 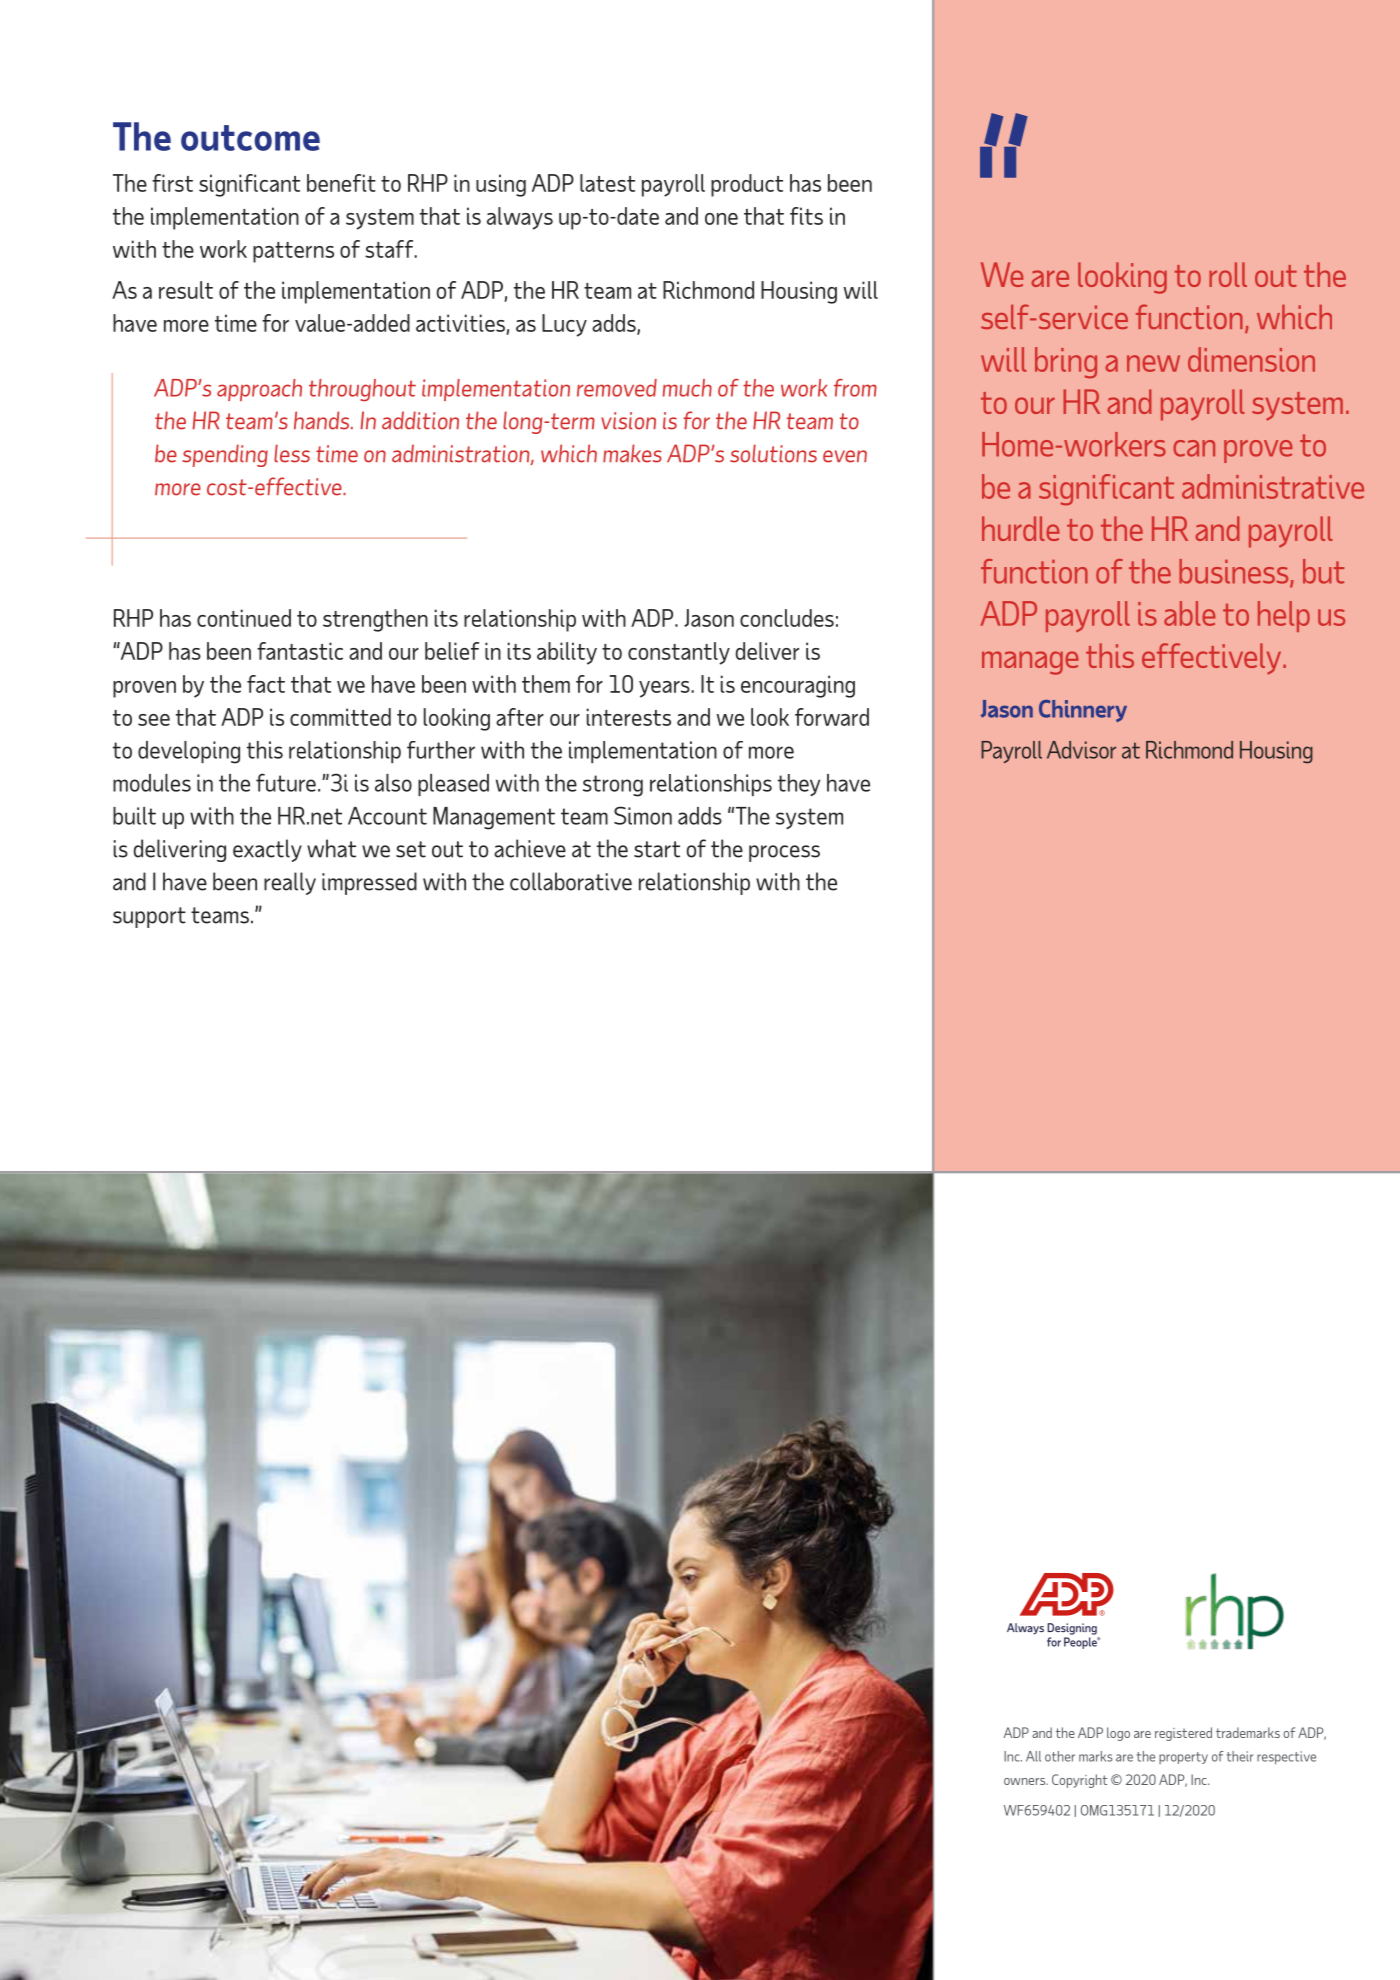 I want to click on support, so click(x=149, y=917).
